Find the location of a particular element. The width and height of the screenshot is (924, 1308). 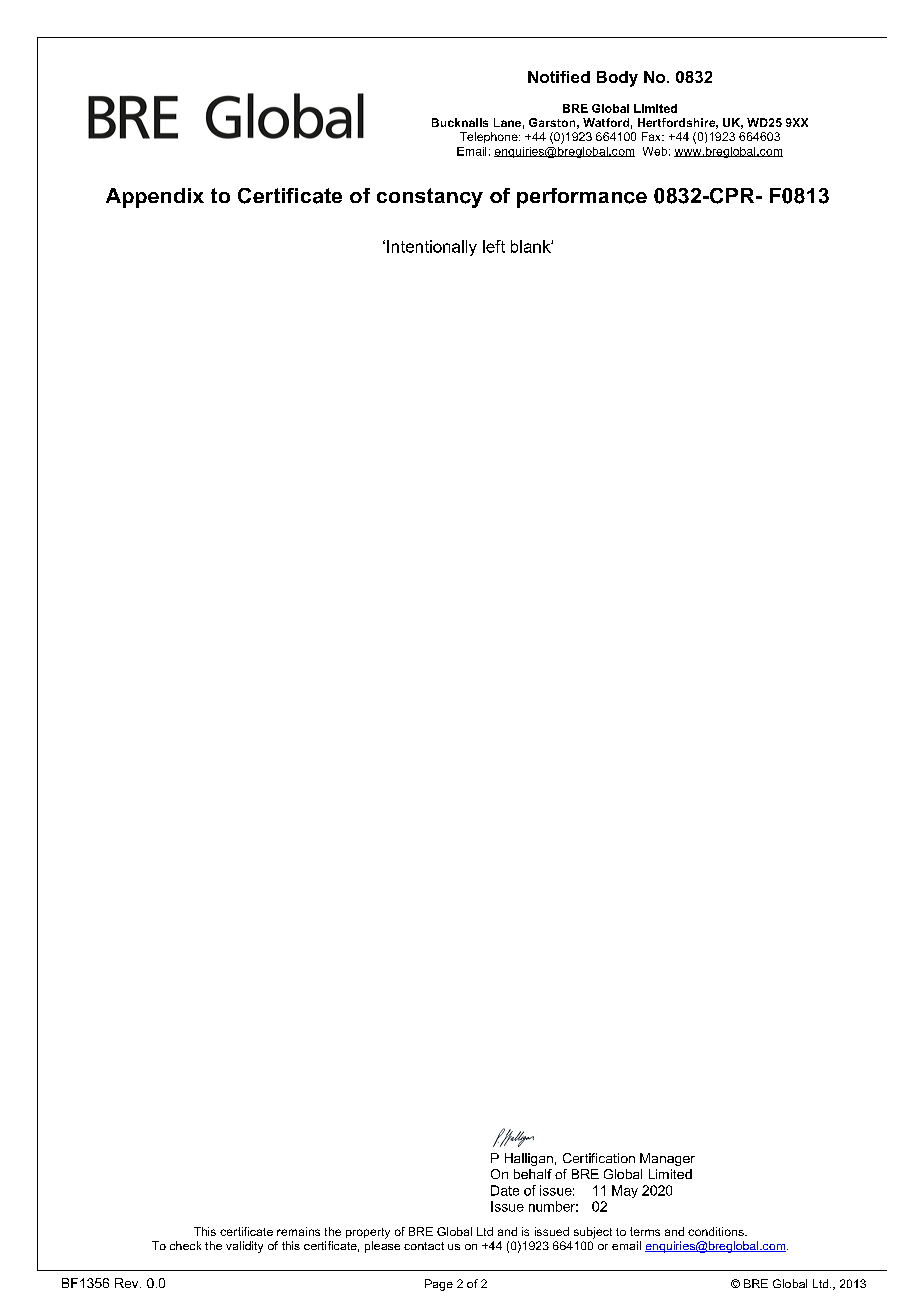

check is located at coordinates (185, 1245).
